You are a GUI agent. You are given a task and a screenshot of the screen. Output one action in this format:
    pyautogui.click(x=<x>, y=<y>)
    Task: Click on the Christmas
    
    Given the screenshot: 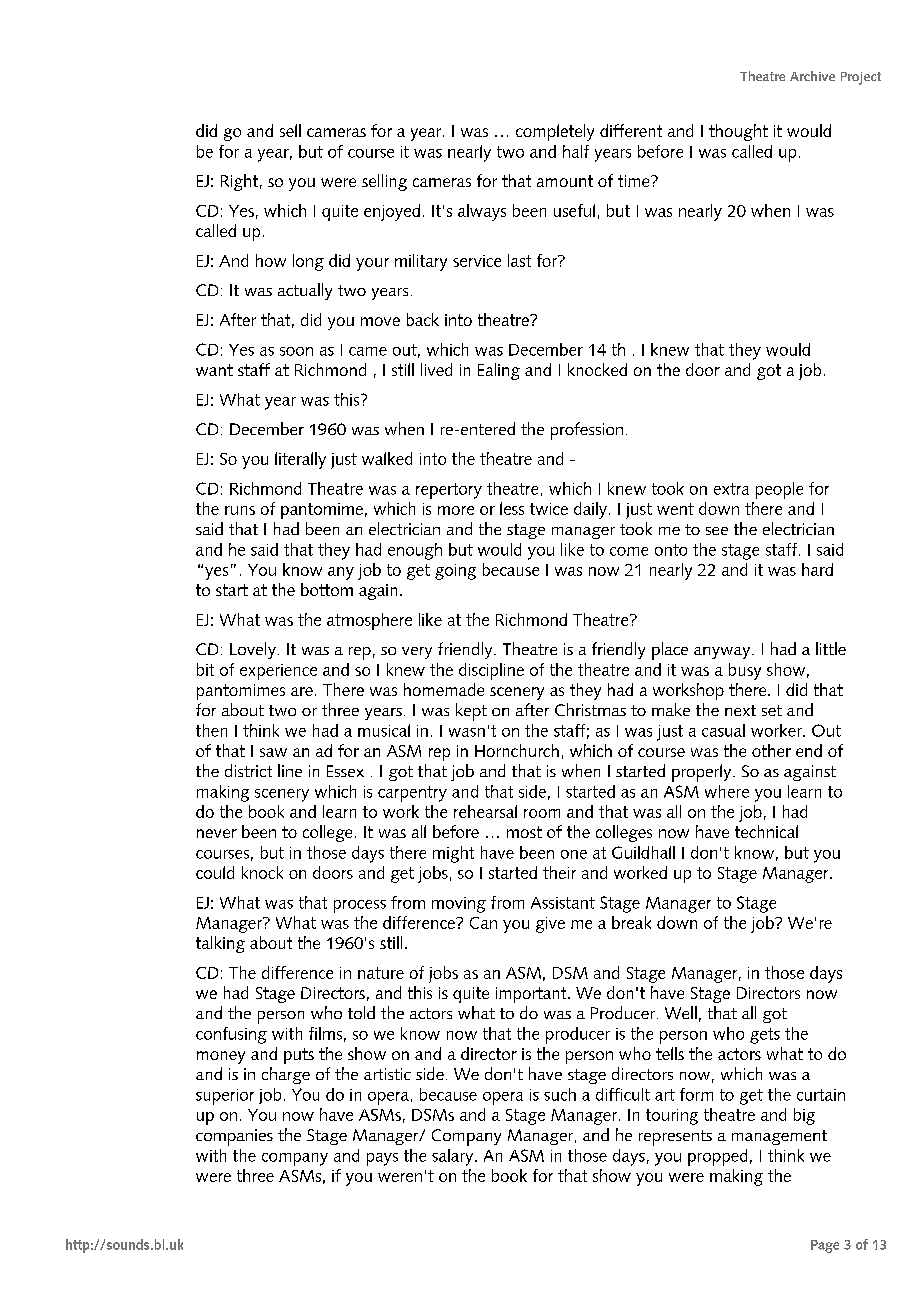 What is the action you would take?
    pyautogui.click(x=590, y=709)
